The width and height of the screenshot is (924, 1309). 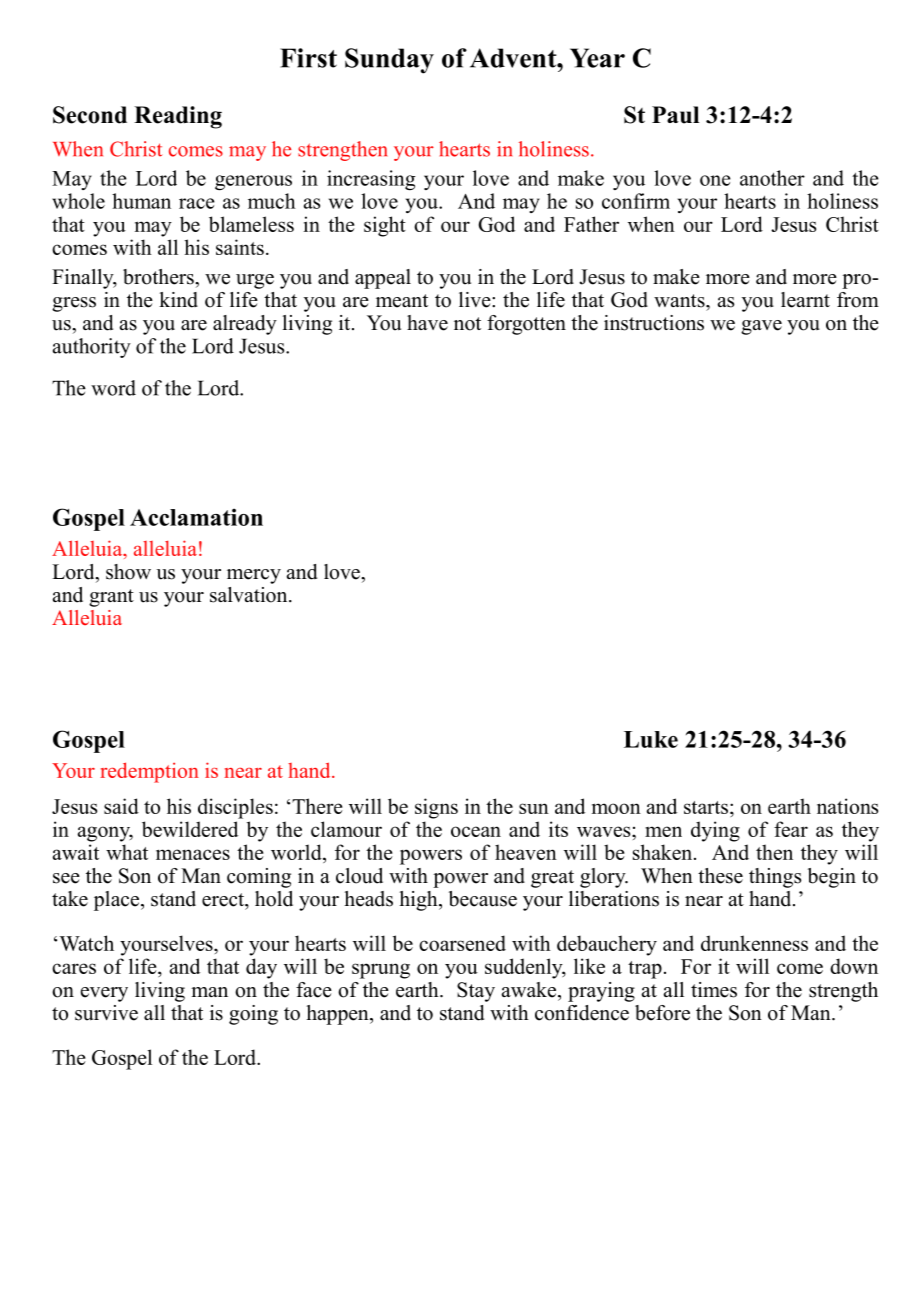 I want to click on have, so click(x=427, y=323).
